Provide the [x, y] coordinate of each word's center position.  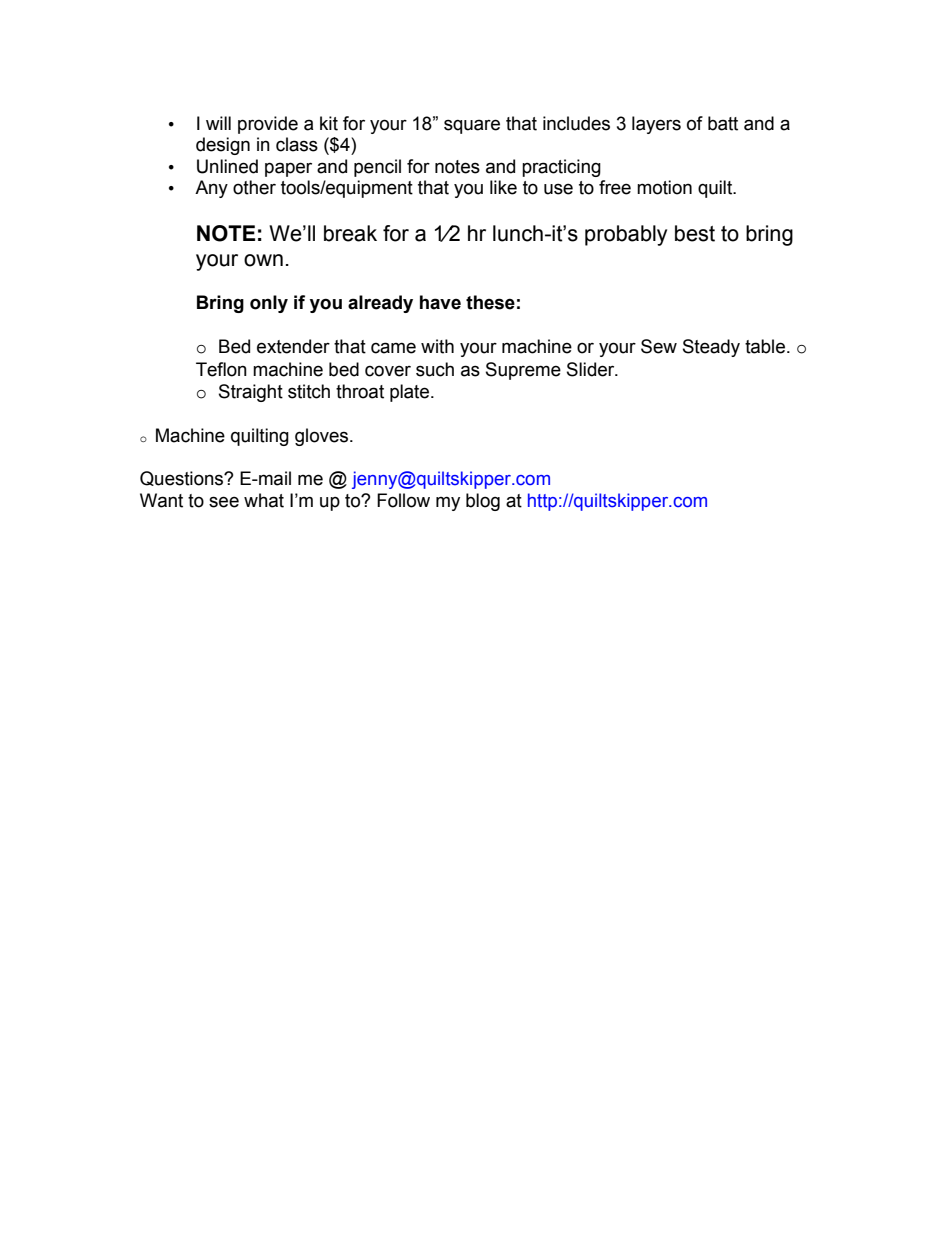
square [472, 126]
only [269, 304]
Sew [659, 346]
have [440, 302]
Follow [403, 500]
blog [483, 502]
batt [723, 123]
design [223, 146]
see [224, 502]
